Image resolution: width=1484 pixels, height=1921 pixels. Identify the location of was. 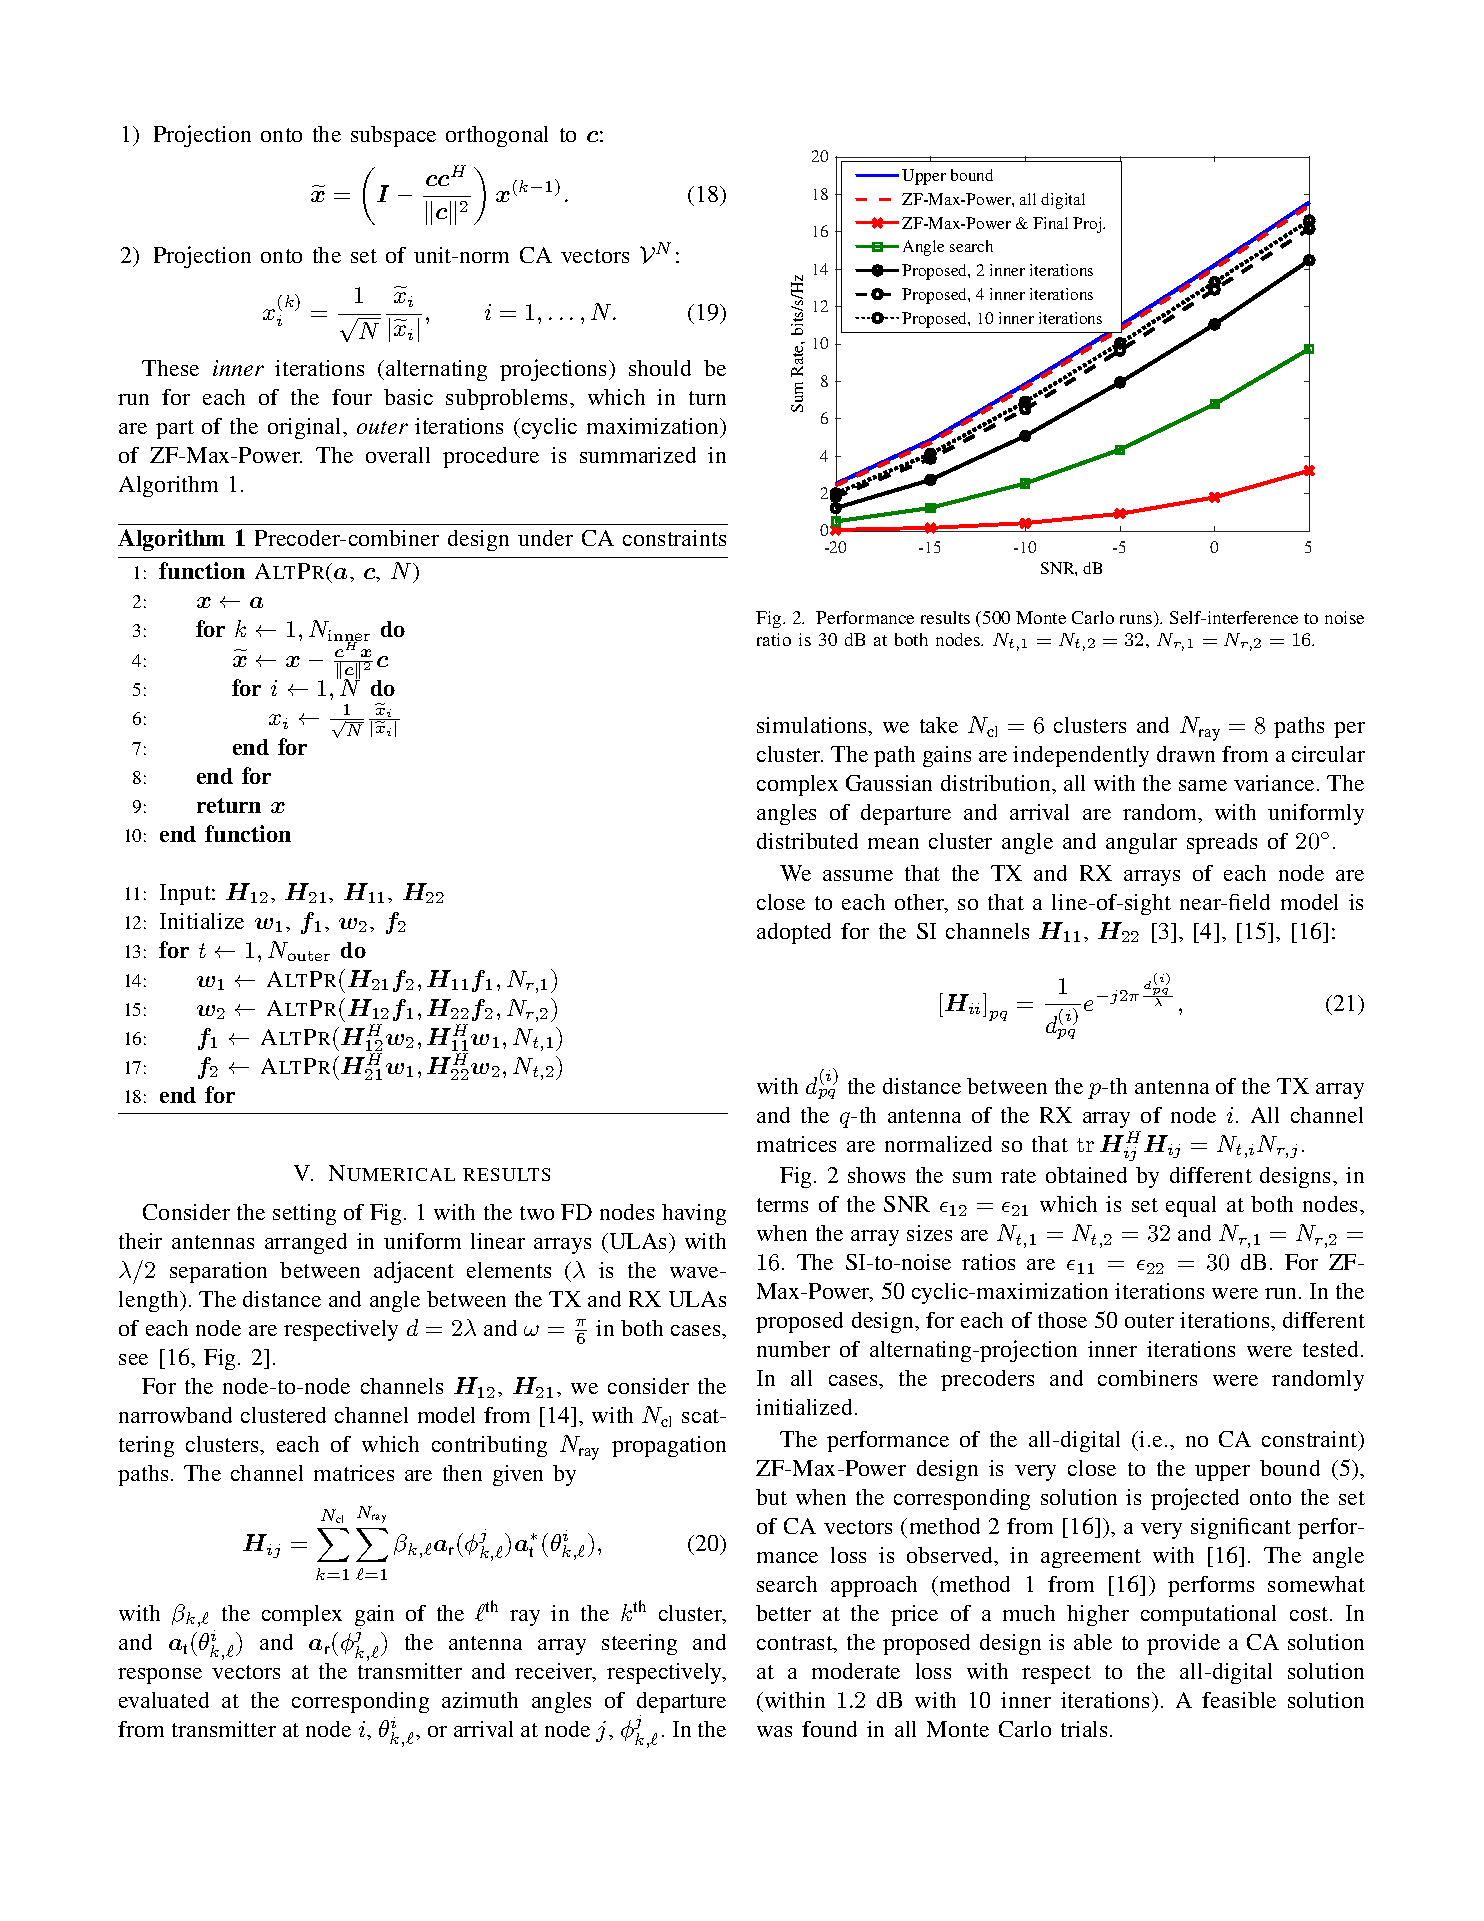
(774, 1731).
